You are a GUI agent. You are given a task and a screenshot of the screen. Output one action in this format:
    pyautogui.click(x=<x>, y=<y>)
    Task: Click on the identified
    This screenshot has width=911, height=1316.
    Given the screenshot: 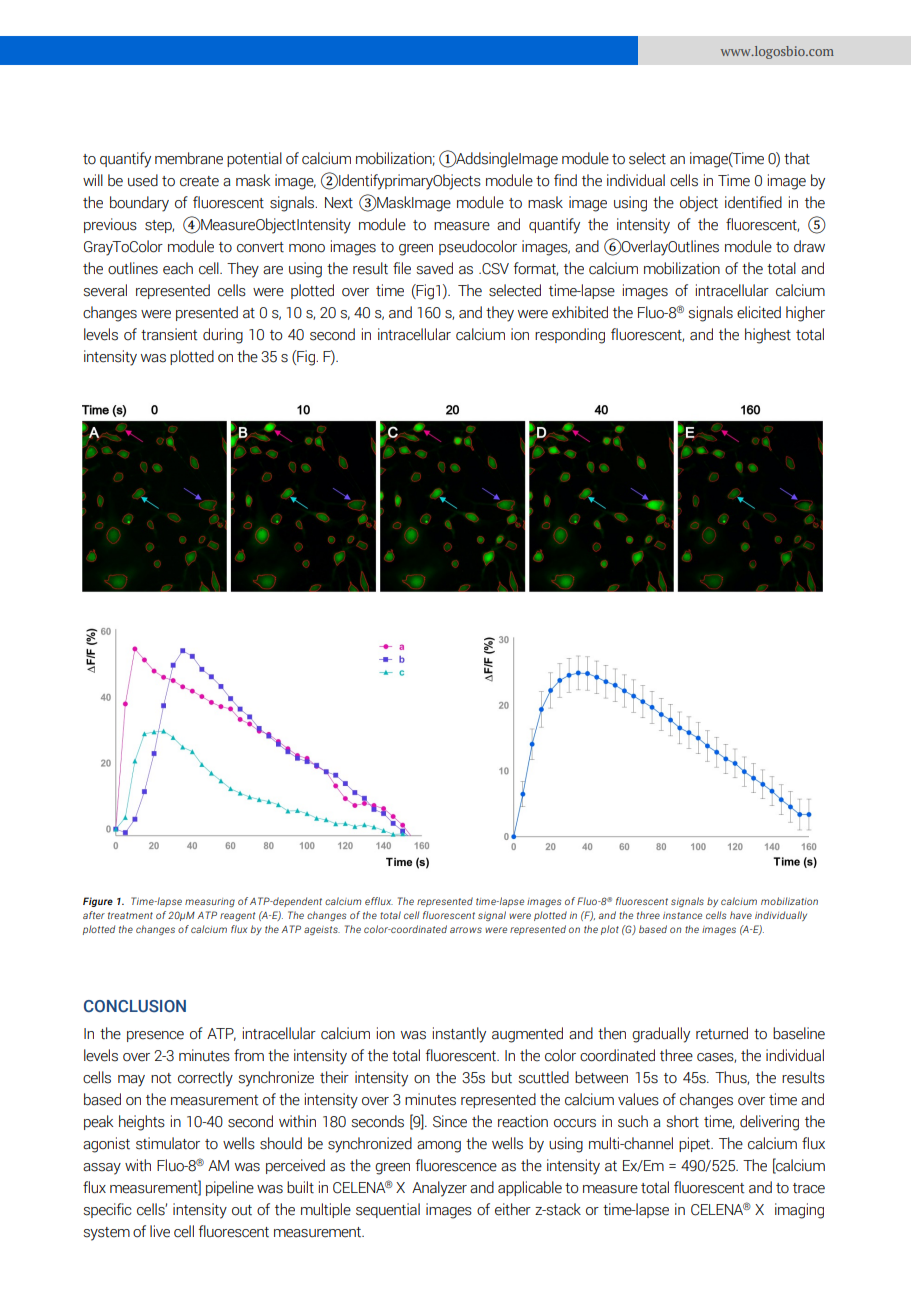 What is the action you would take?
    pyautogui.click(x=753, y=202)
